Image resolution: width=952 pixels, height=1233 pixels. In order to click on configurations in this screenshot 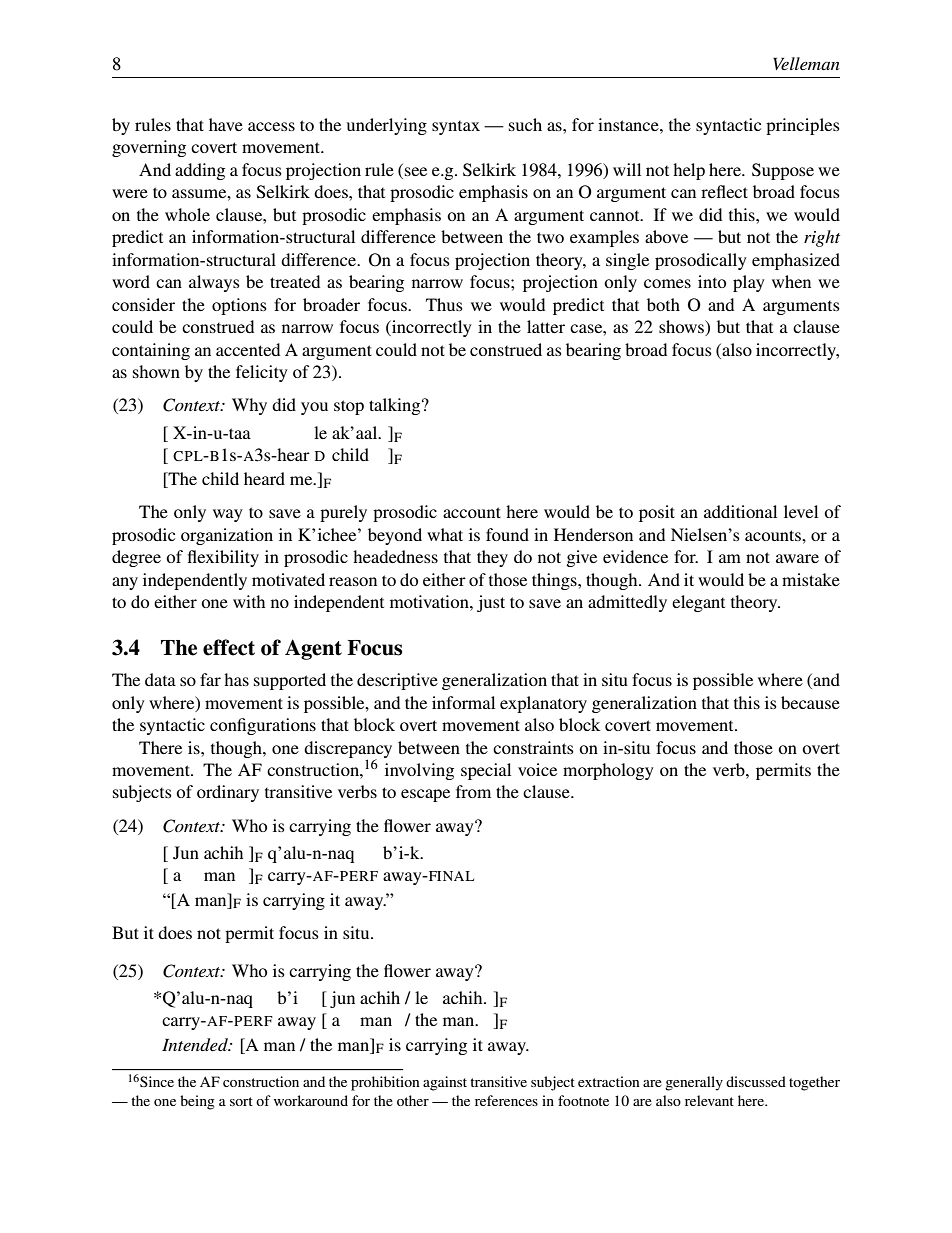, I will do `click(263, 726)`.
